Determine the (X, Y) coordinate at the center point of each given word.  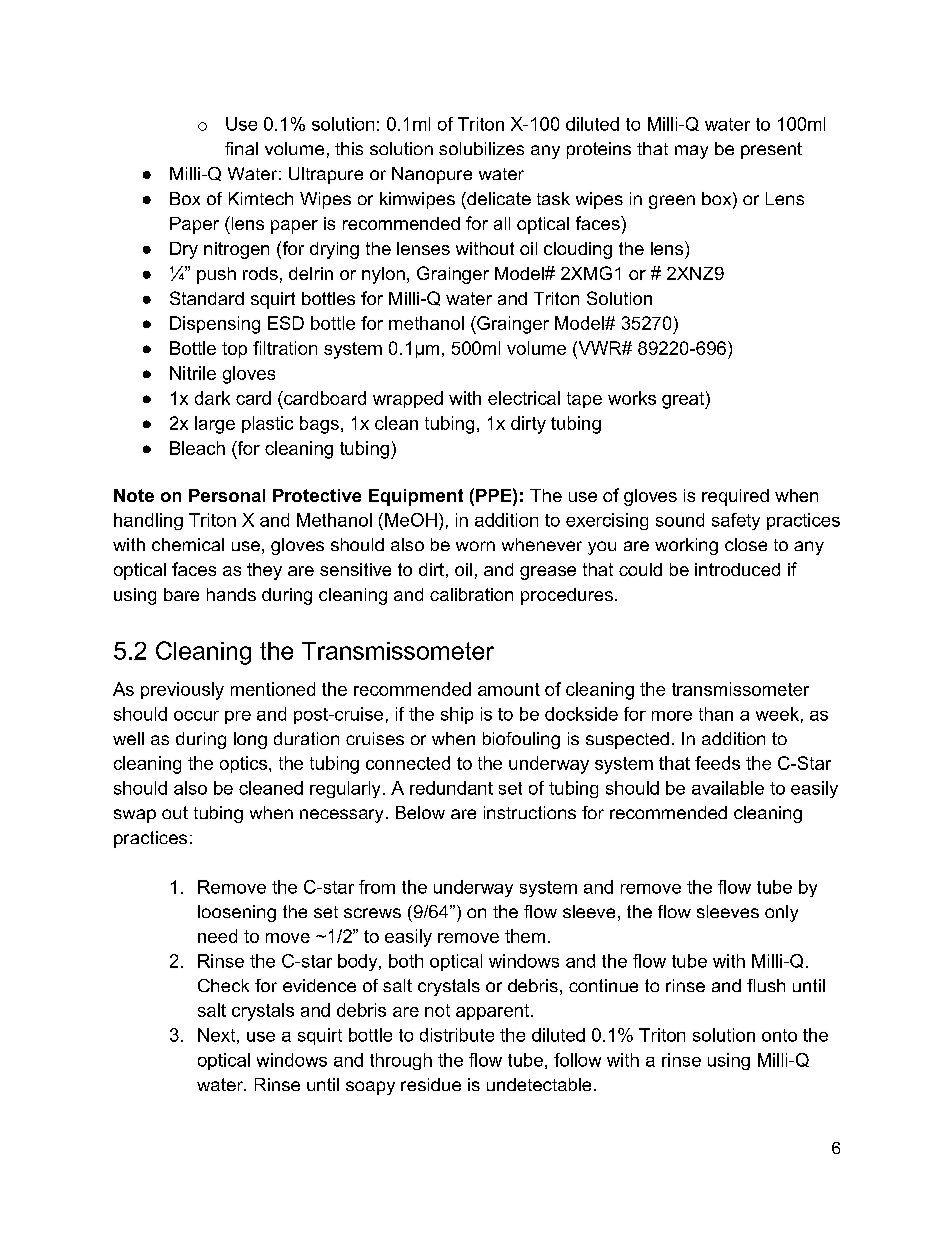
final (241, 148)
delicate (498, 198)
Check (223, 985)
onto (779, 1035)
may (691, 152)
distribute (457, 1035)
